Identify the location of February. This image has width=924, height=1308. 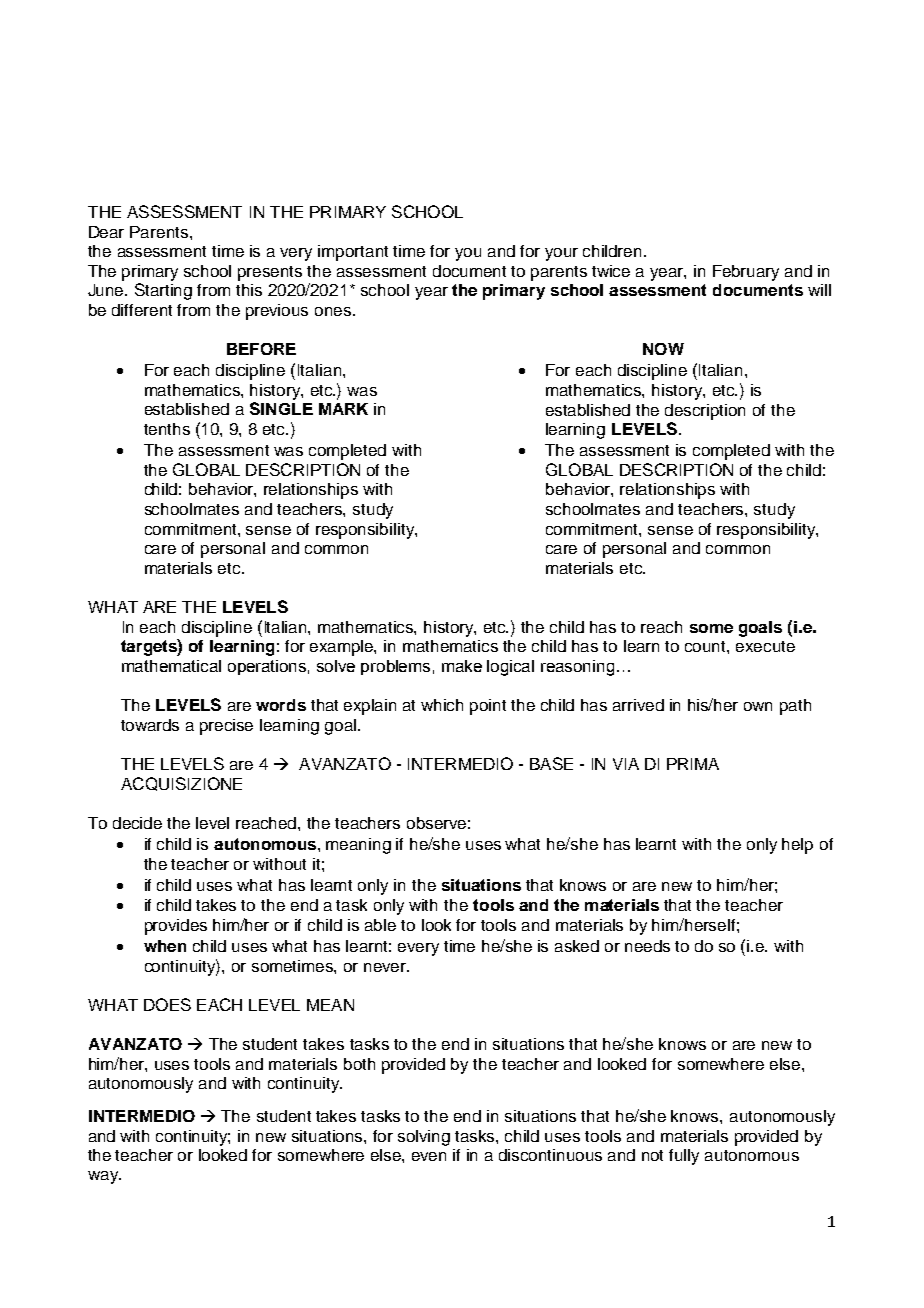
(746, 273).
